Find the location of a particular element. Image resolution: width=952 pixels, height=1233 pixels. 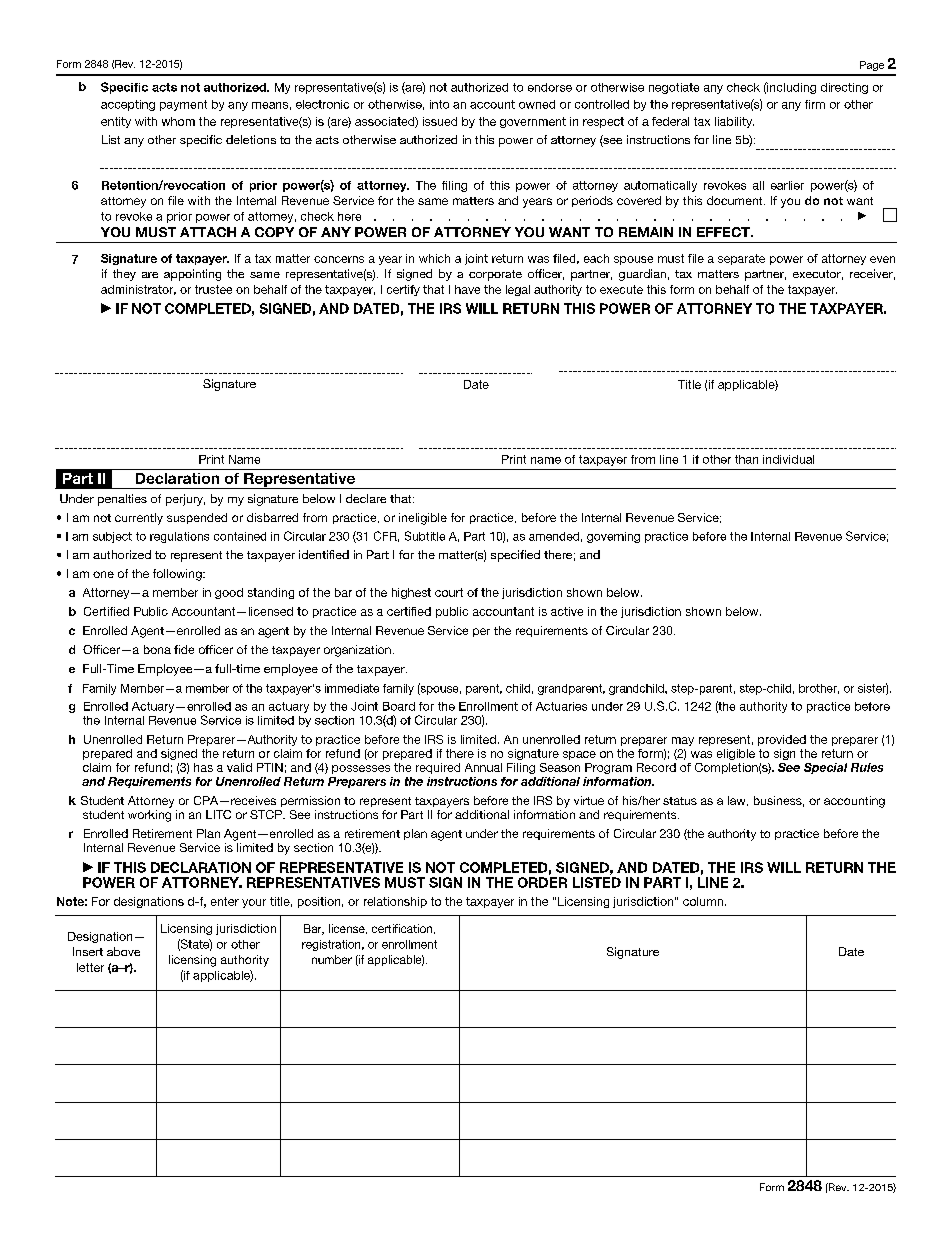

trustee is located at coordinates (213, 289).
